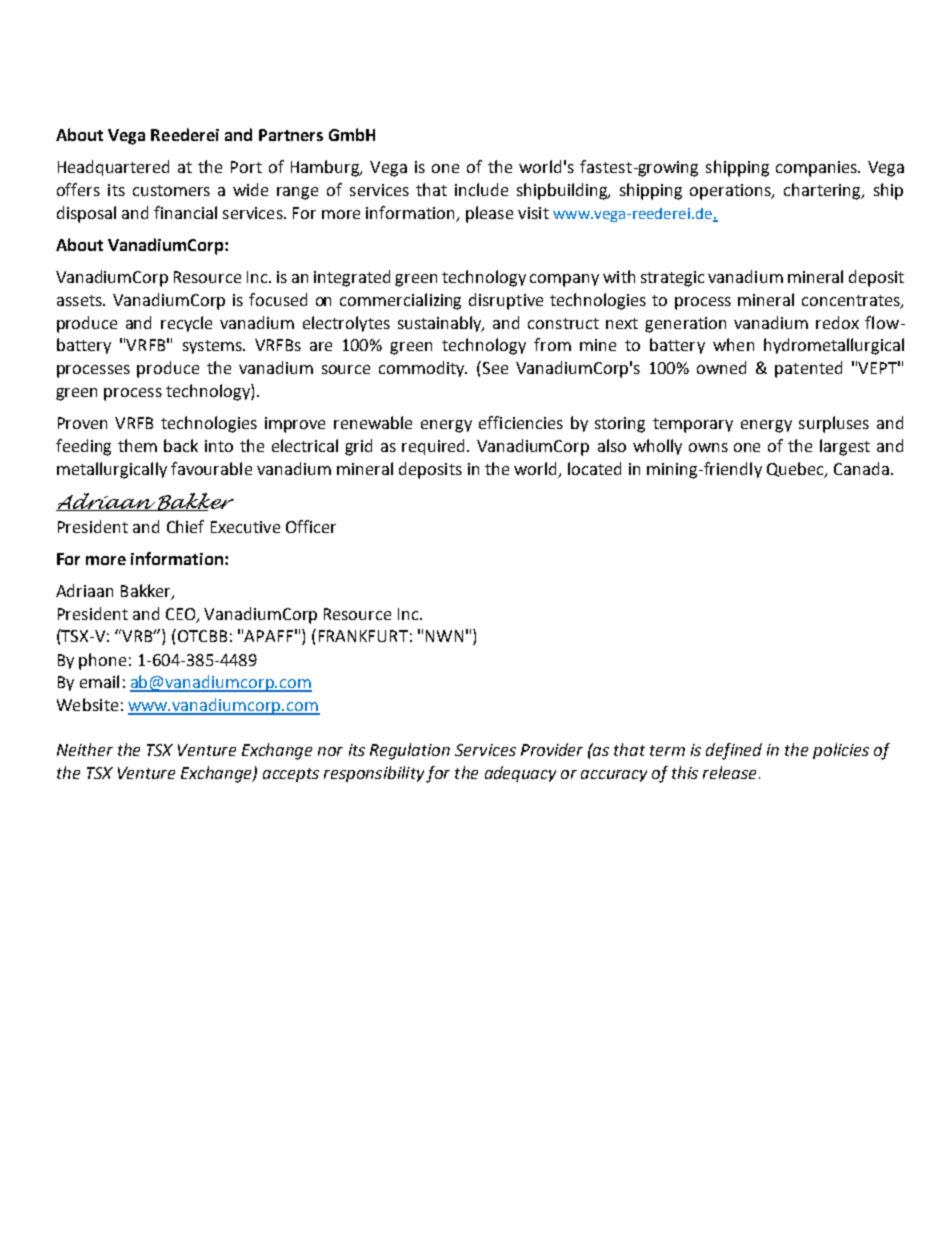  Describe the element at coordinates (837, 322) in the screenshot. I see `redox` at that location.
